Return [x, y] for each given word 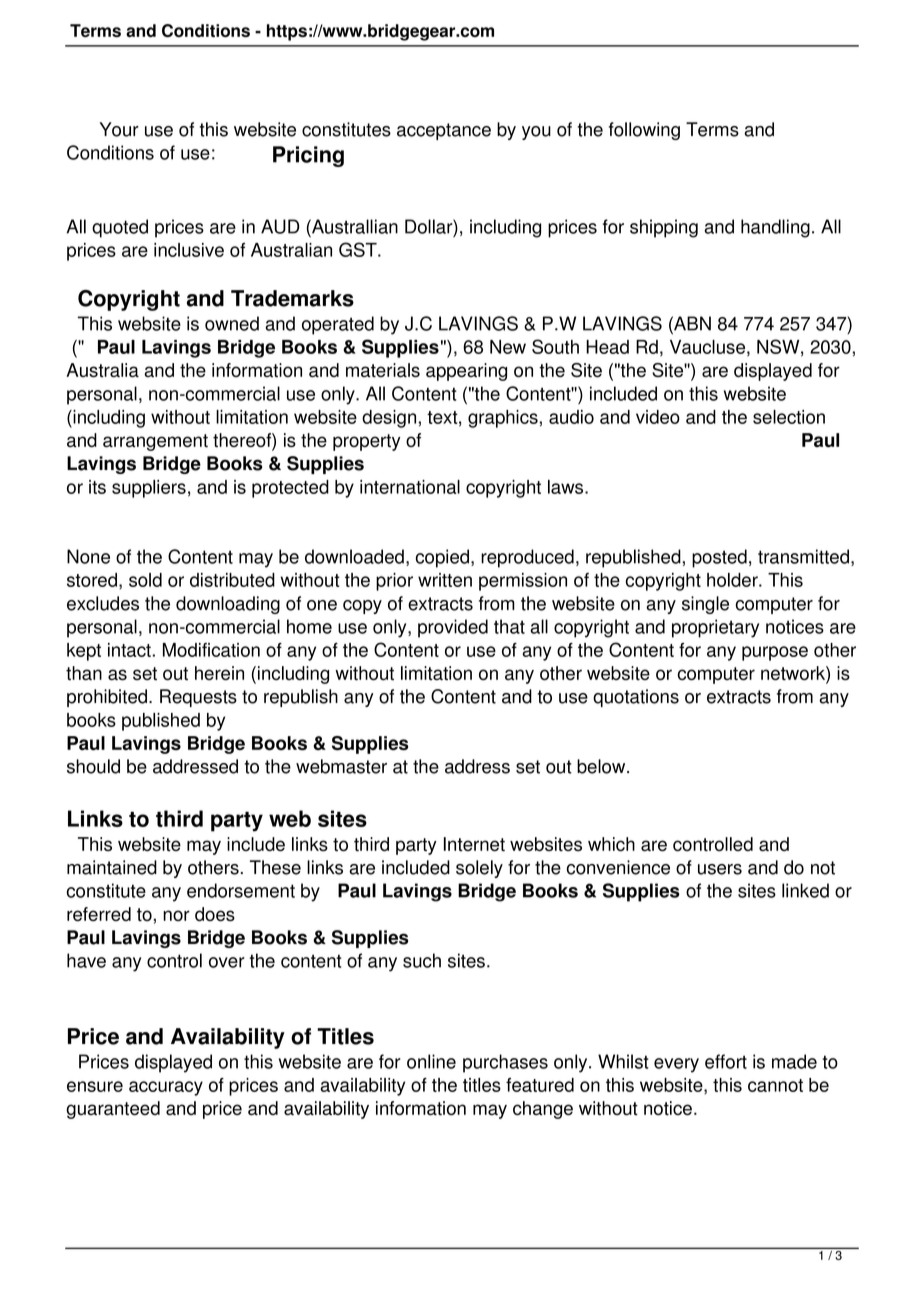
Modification [211, 650]
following [644, 131]
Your [119, 129]
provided [453, 628]
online [431, 1061]
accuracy [166, 1088]
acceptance [444, 131]
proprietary [715, 628]
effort [726, 1061]
